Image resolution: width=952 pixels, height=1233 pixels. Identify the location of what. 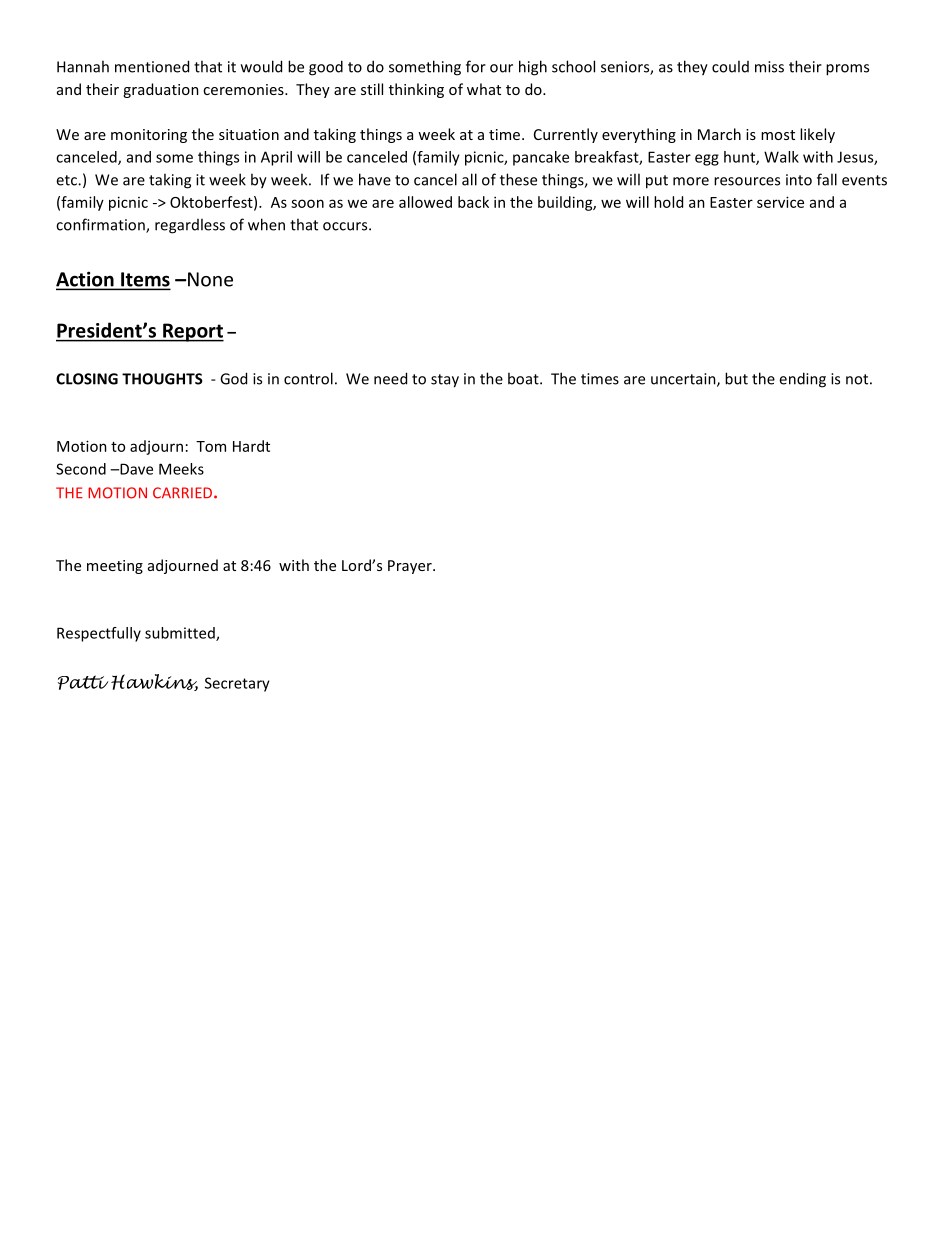
(484, 89).
